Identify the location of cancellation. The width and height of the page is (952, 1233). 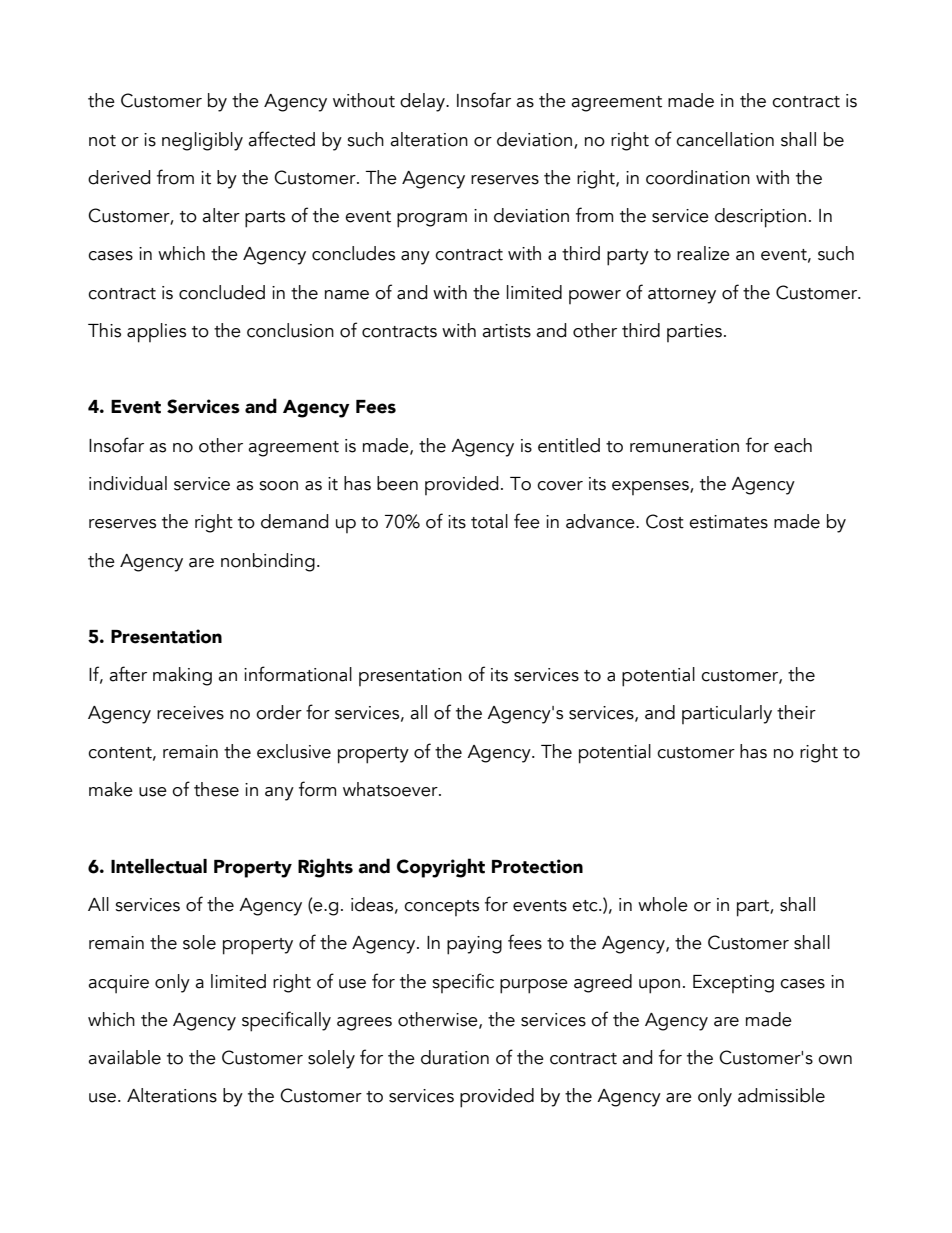
(725, 139).
